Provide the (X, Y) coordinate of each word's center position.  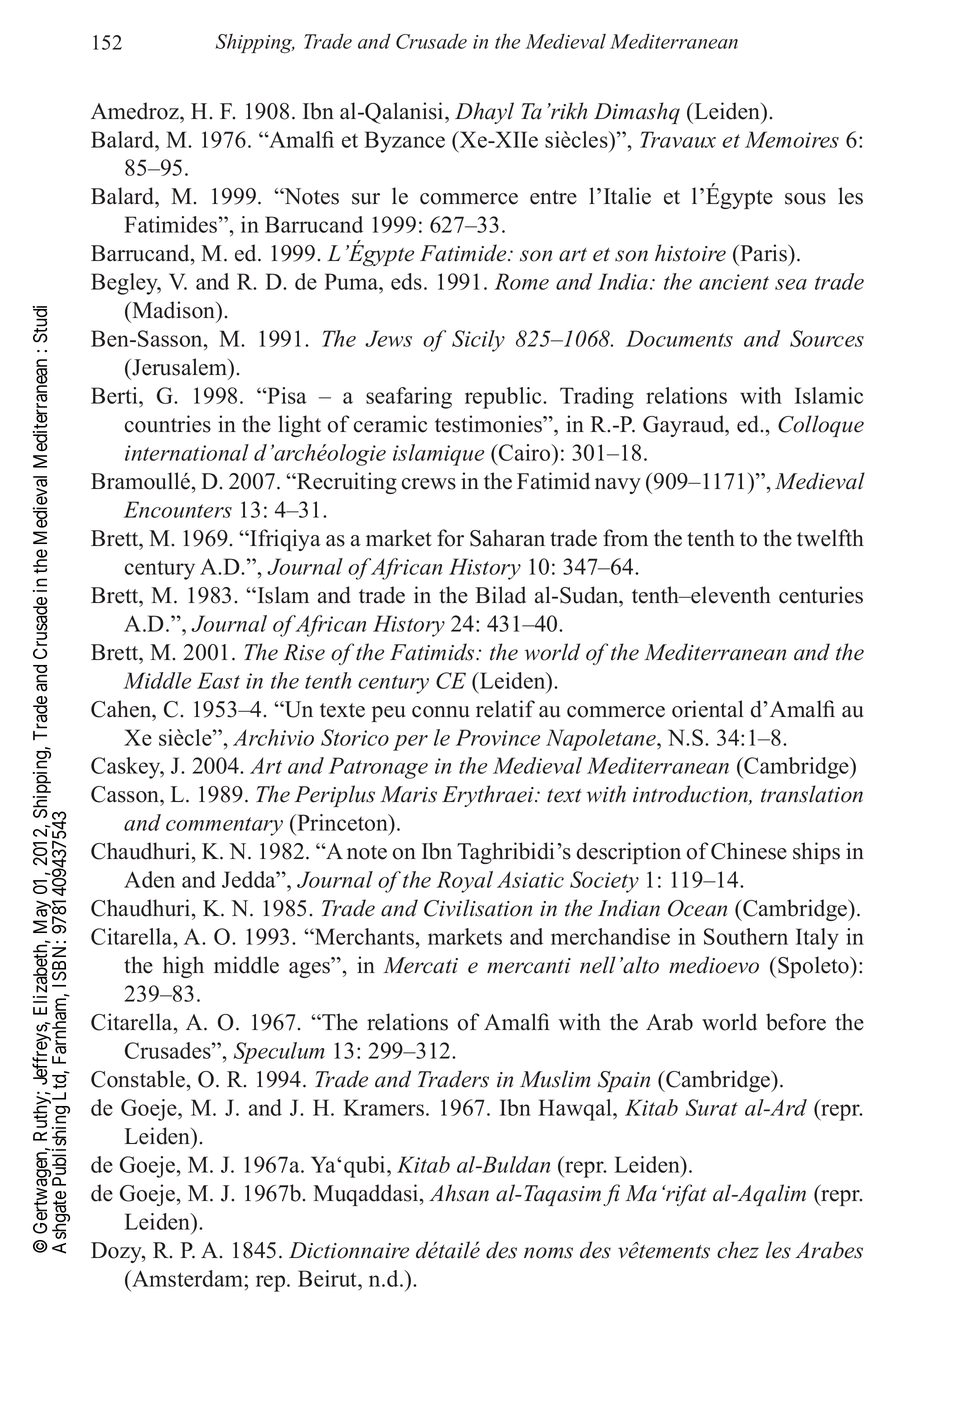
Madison (174, 311)
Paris (763, 253)
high (183, 967)
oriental (708, 709)
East (218, 680)
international (187, 452)
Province (498, 737)
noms (548, 1253)
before (796, 1022)
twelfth (830, 538)
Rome (522, 281)
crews (429, 484)
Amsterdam (187, 1278)
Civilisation (478, 908)
